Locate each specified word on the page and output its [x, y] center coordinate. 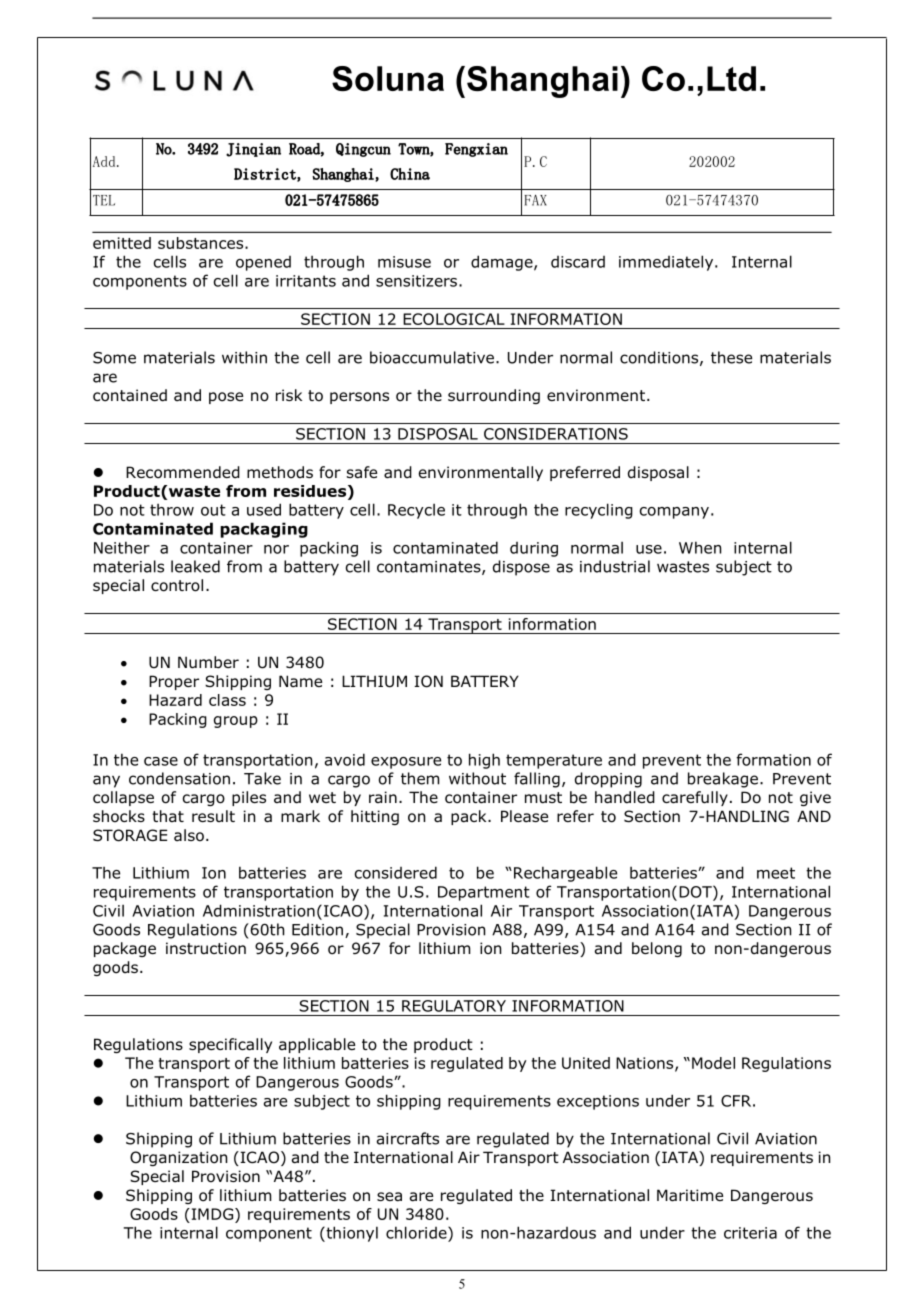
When [700, 547]
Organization [178, 1158]
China [410, 174]
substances [202, 243]
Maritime [690, 1195]
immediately [667, 263]
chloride [417, 1232]
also [189, 835]
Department [484, 893]
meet [776, 873]
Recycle [416, 511]
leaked [195, 566]
